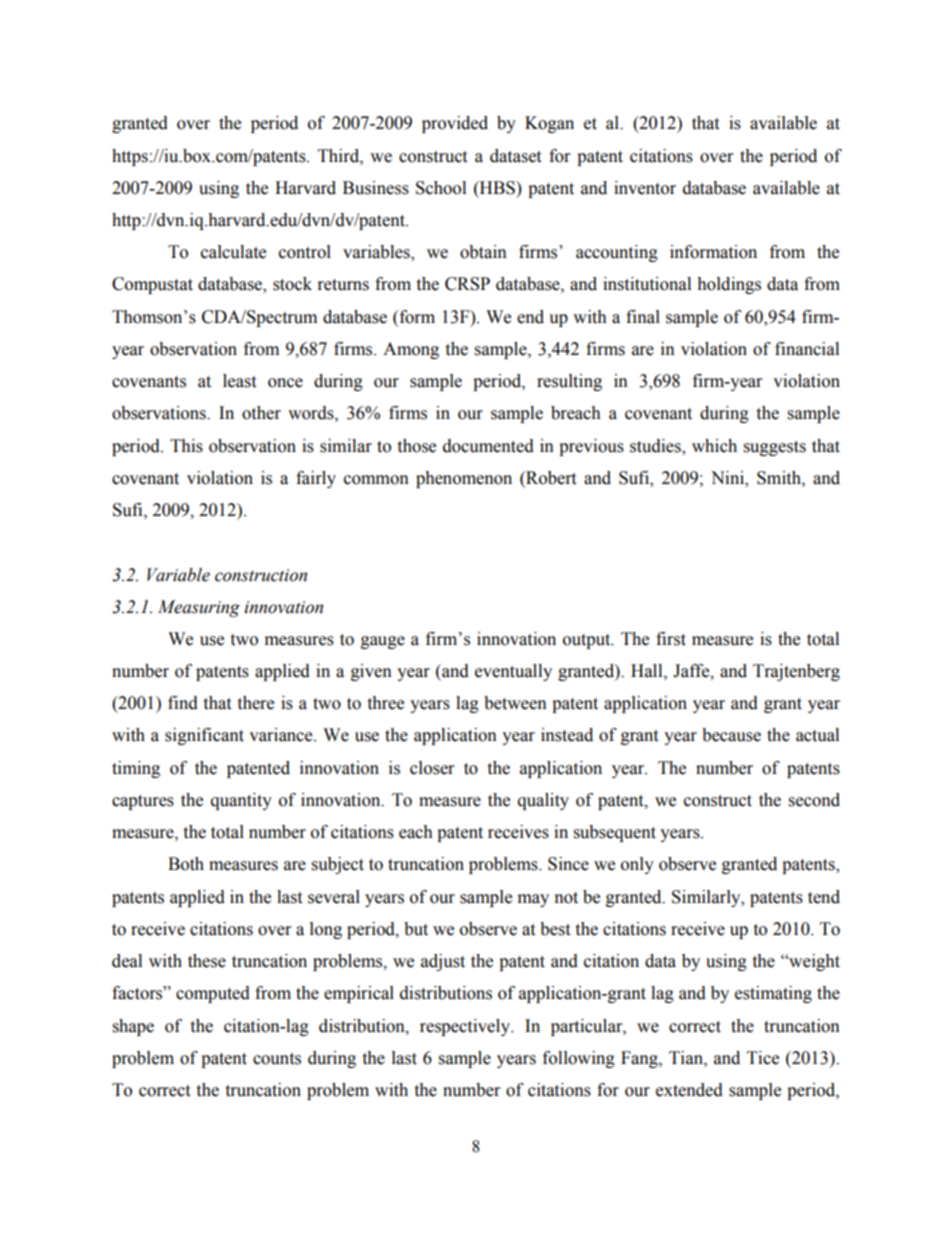 The image size is (952, 1233). What do you see at coordinates (466, 1027) in the screenshot?
I see `respectively` at bounding box center [466, 1027].
